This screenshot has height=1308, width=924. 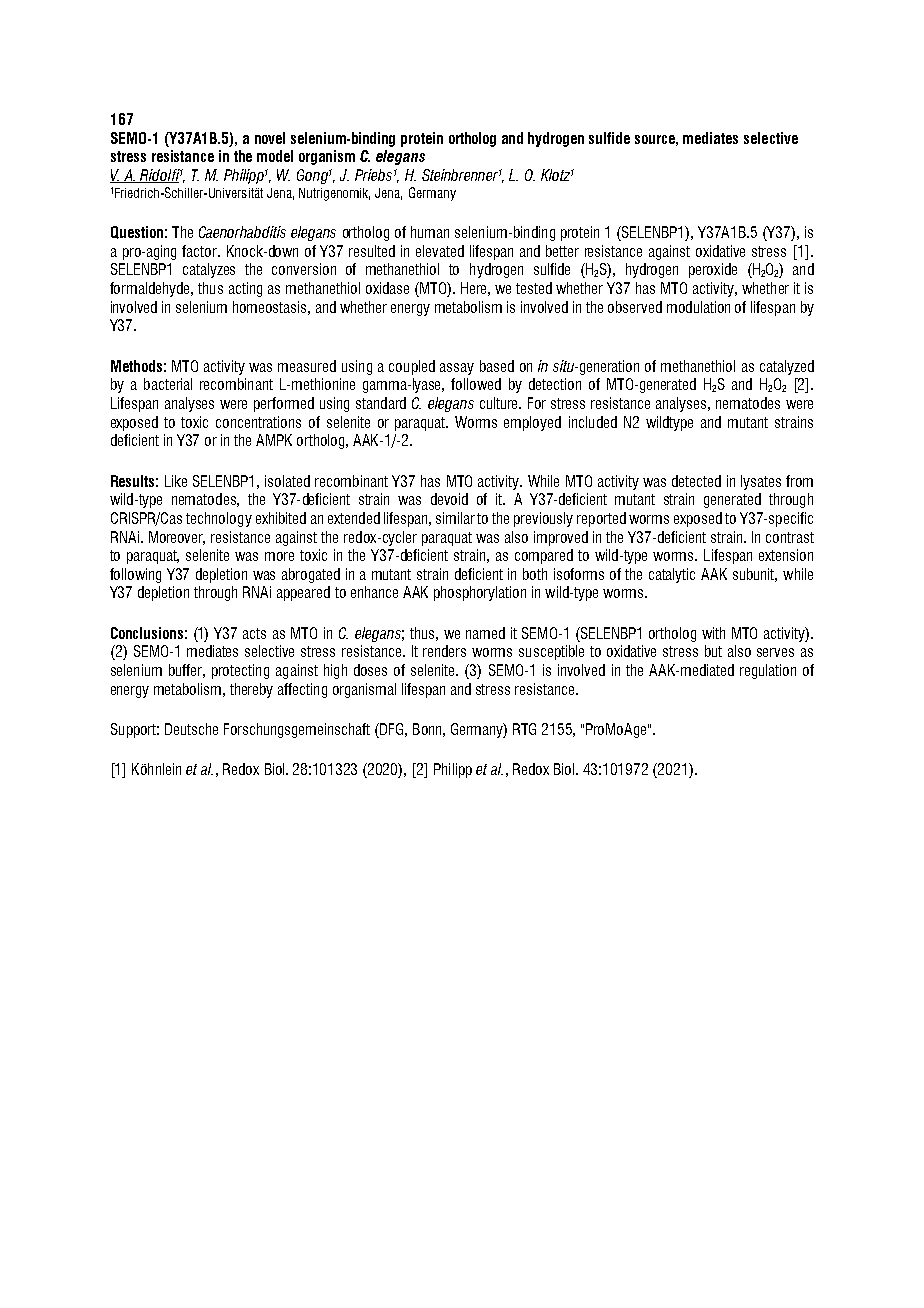 I want to click on contrast, so click(x=790, y=537).
